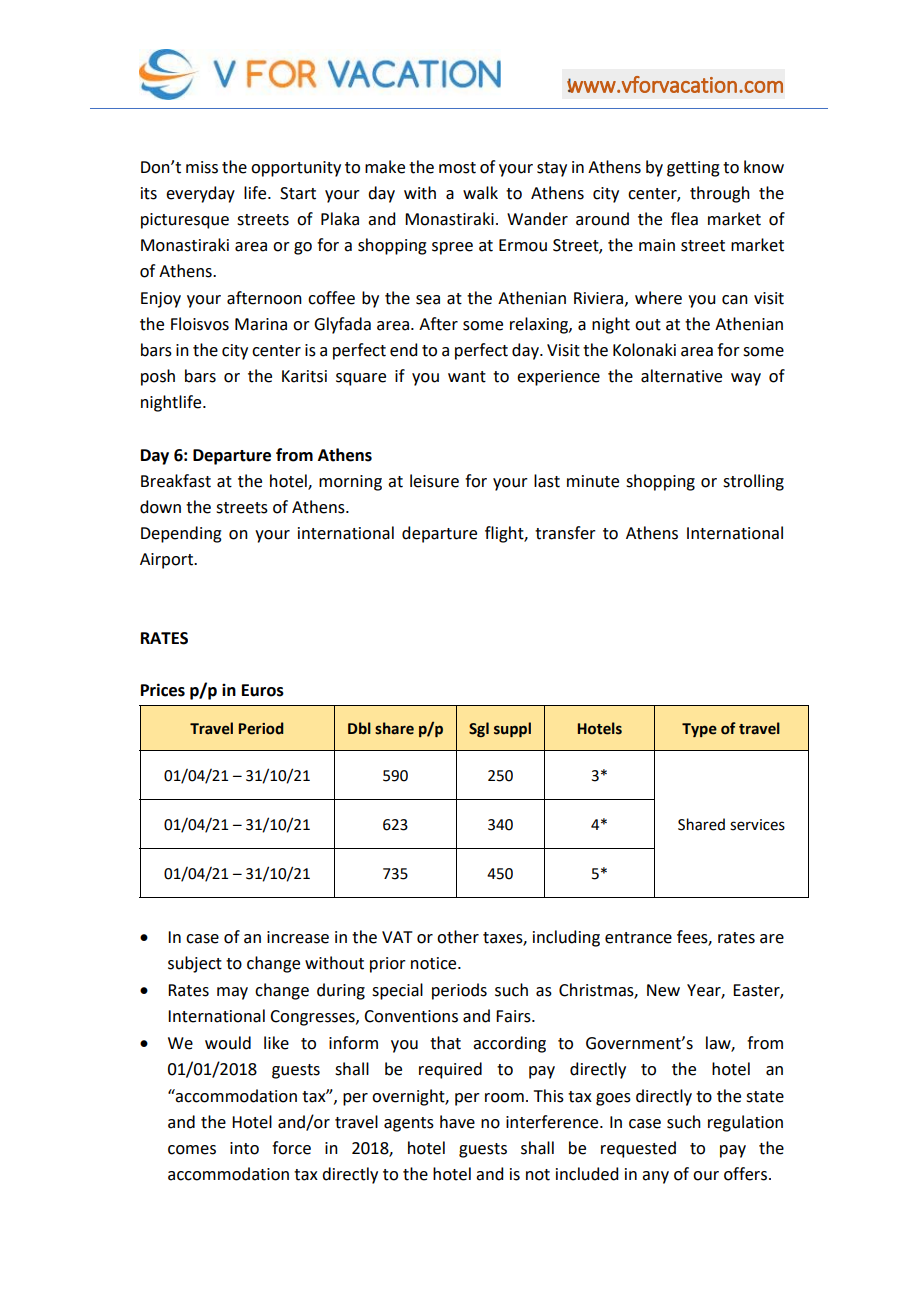  What do you see at coordinates (684, 219) in the image?
I see `flea` at bounding box center [684, 219].
